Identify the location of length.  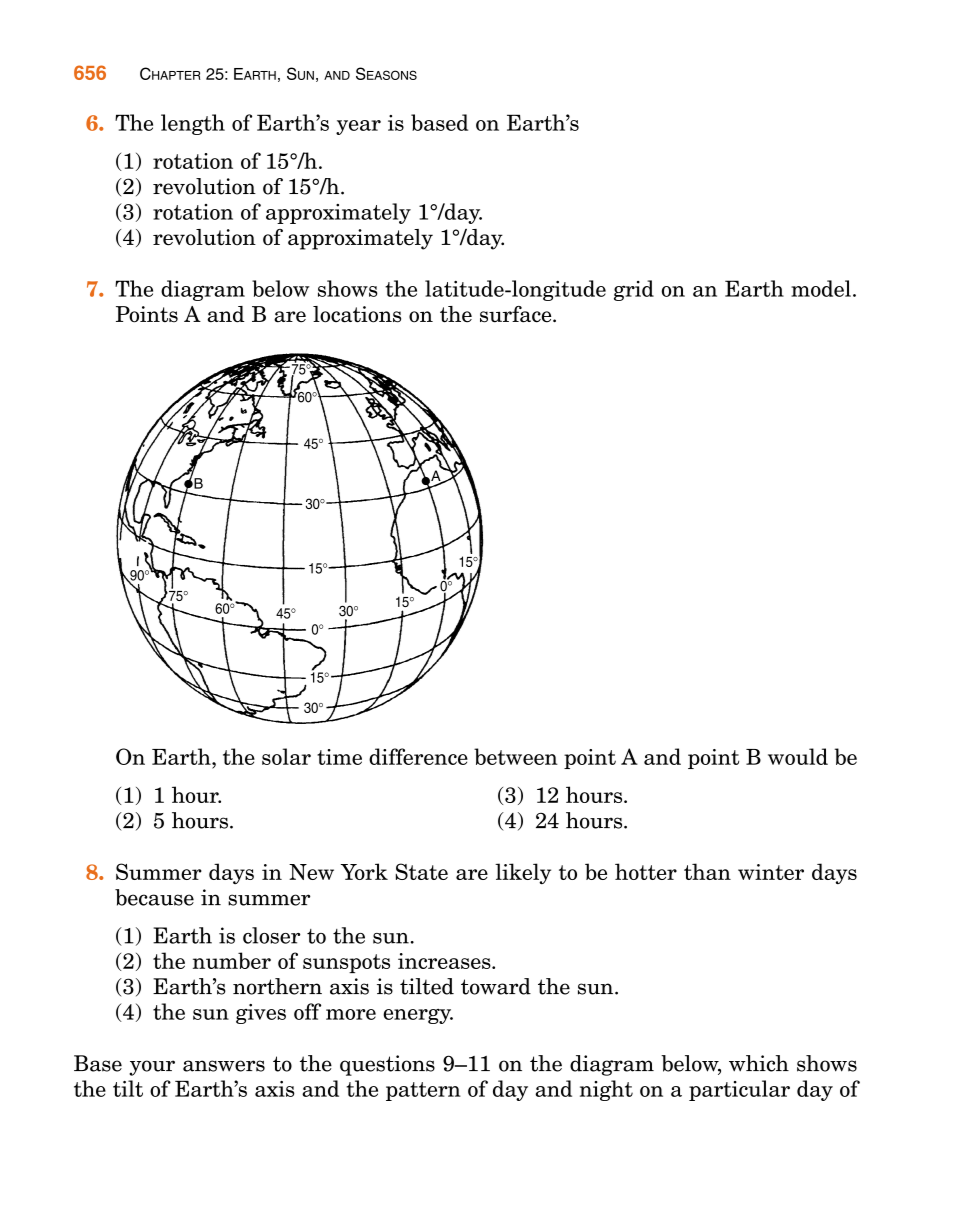
(193, 124).
